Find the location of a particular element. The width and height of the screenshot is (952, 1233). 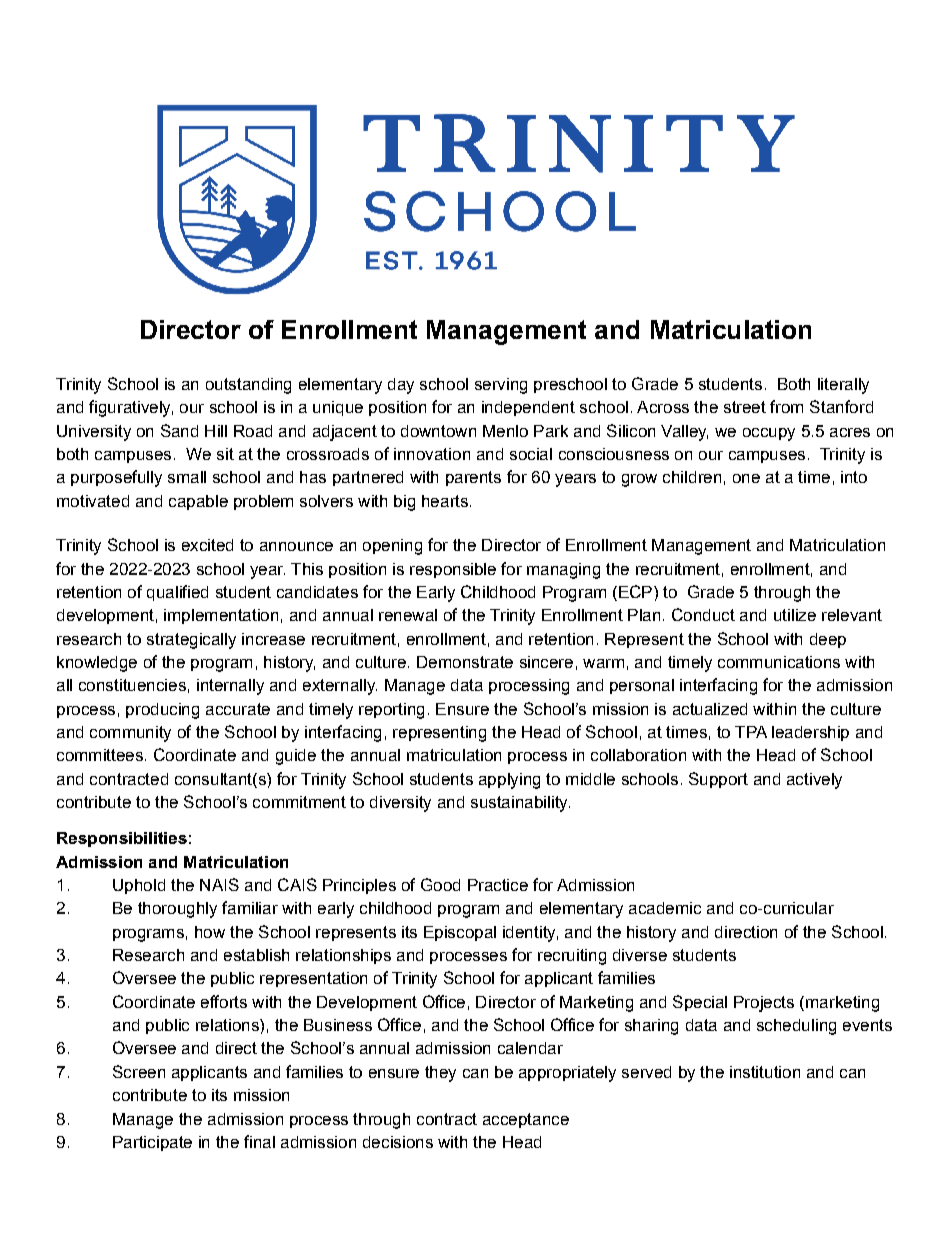

independent is located at coordinates (528, 408).
